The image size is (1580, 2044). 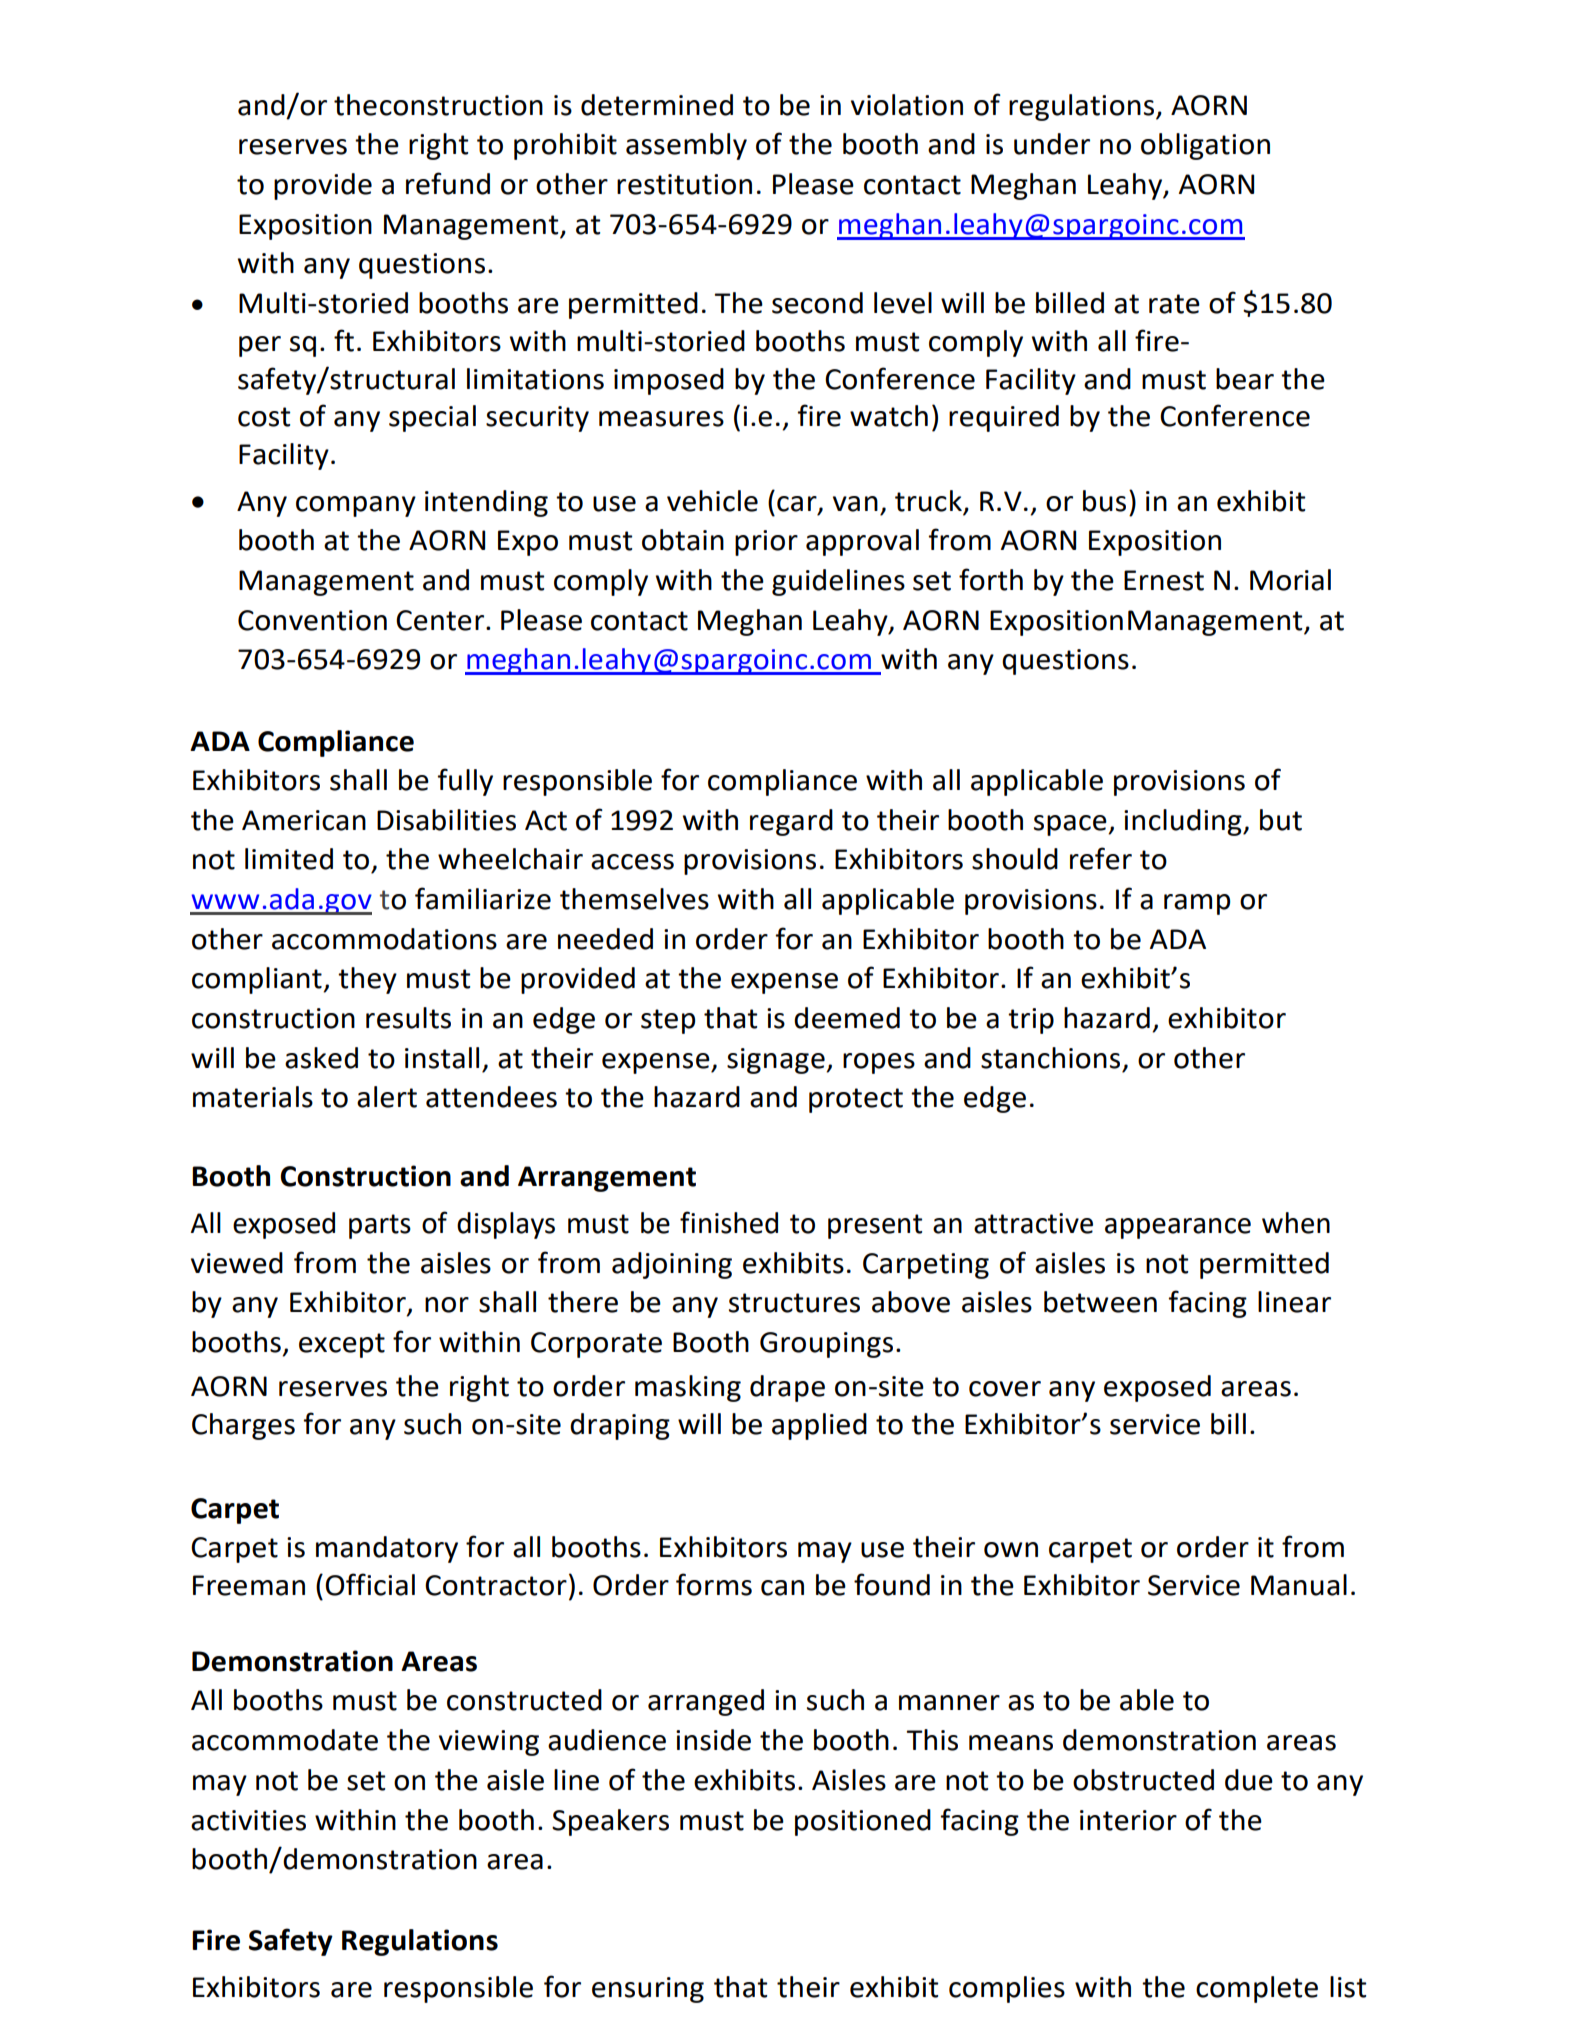 What do you see at coordinates (1257, 1989) in the screenshot?
I see `complete` at bounding box center [1257, 1989].
